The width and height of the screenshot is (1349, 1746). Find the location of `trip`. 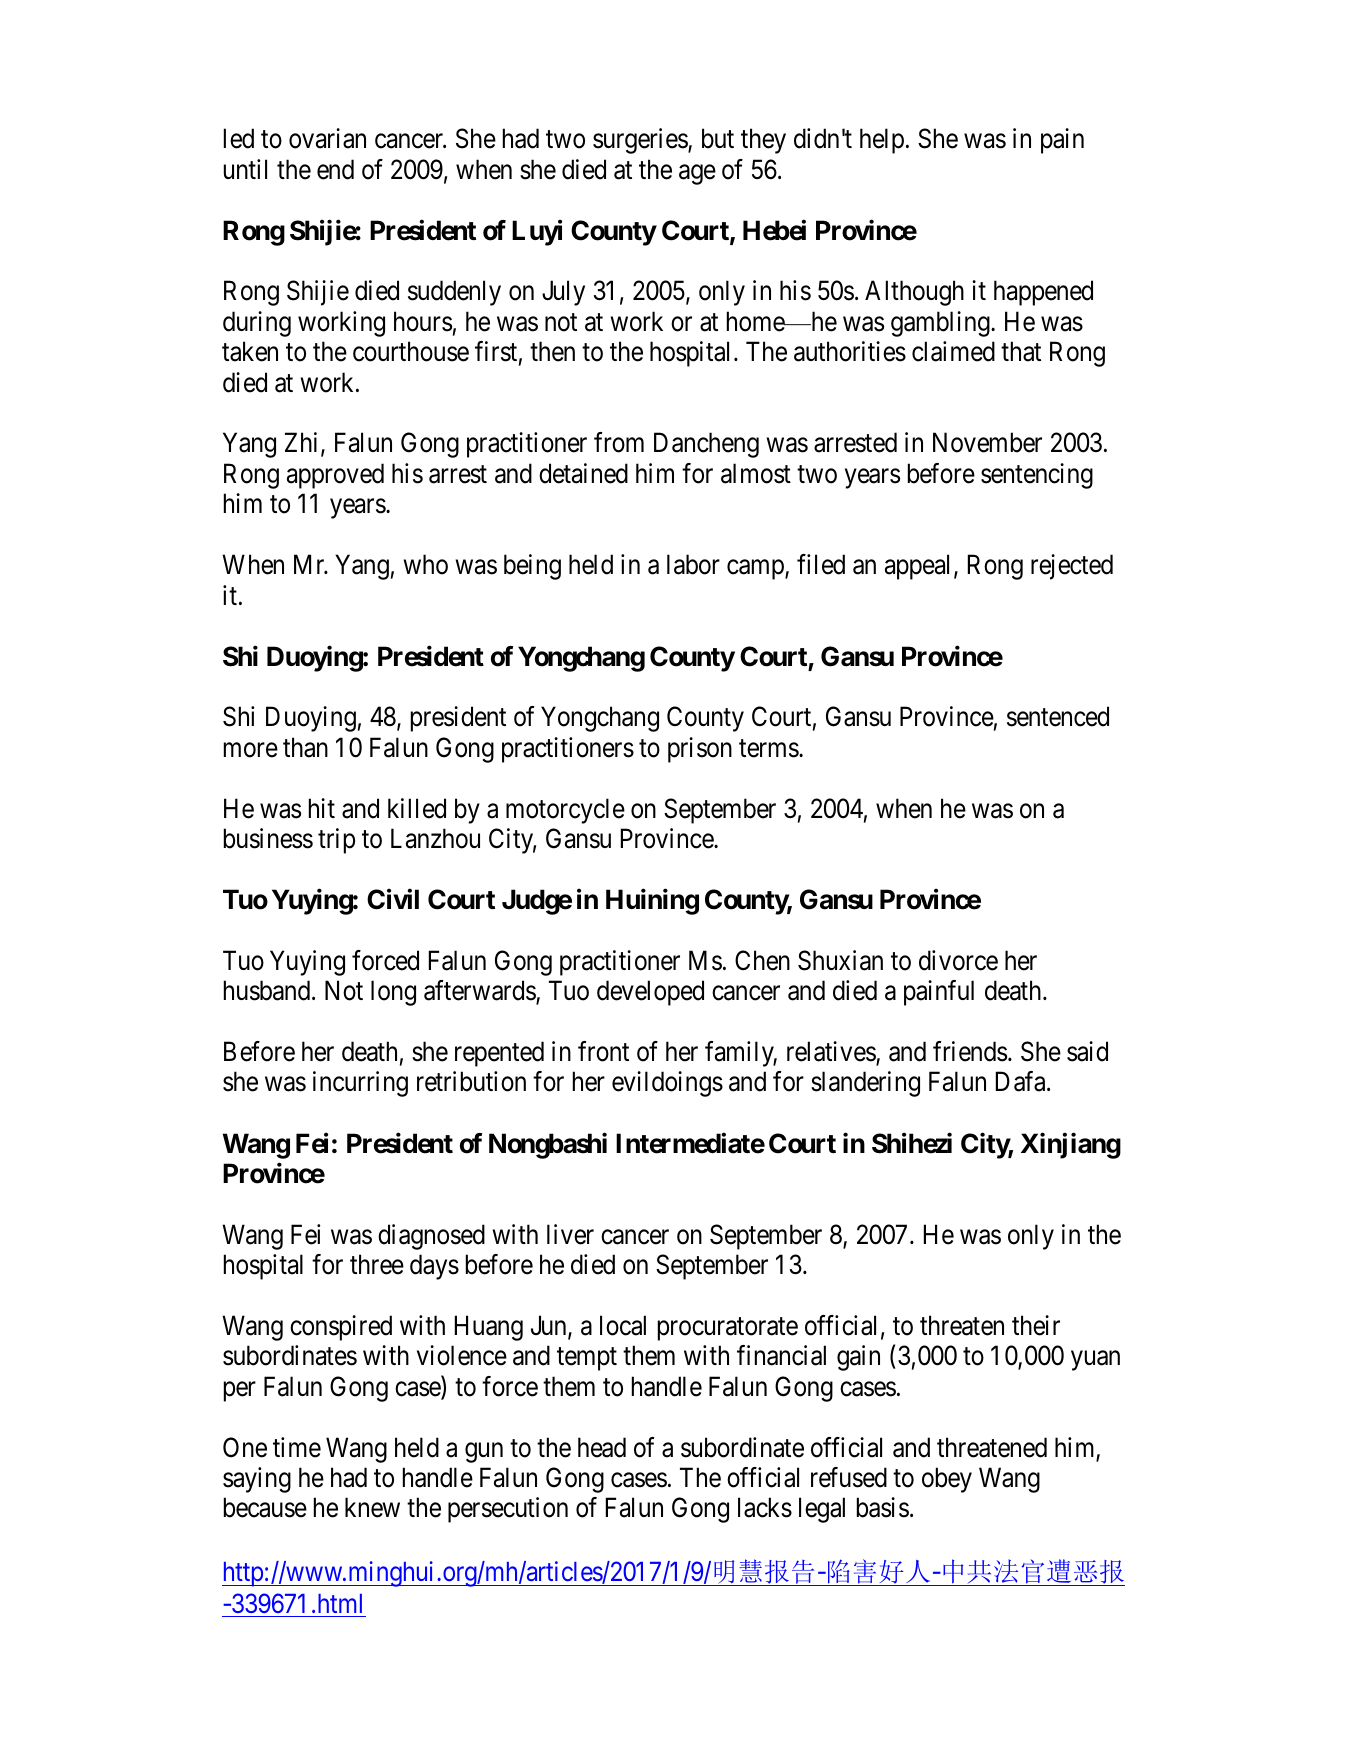

trip is located at coordinates (336, 841).
